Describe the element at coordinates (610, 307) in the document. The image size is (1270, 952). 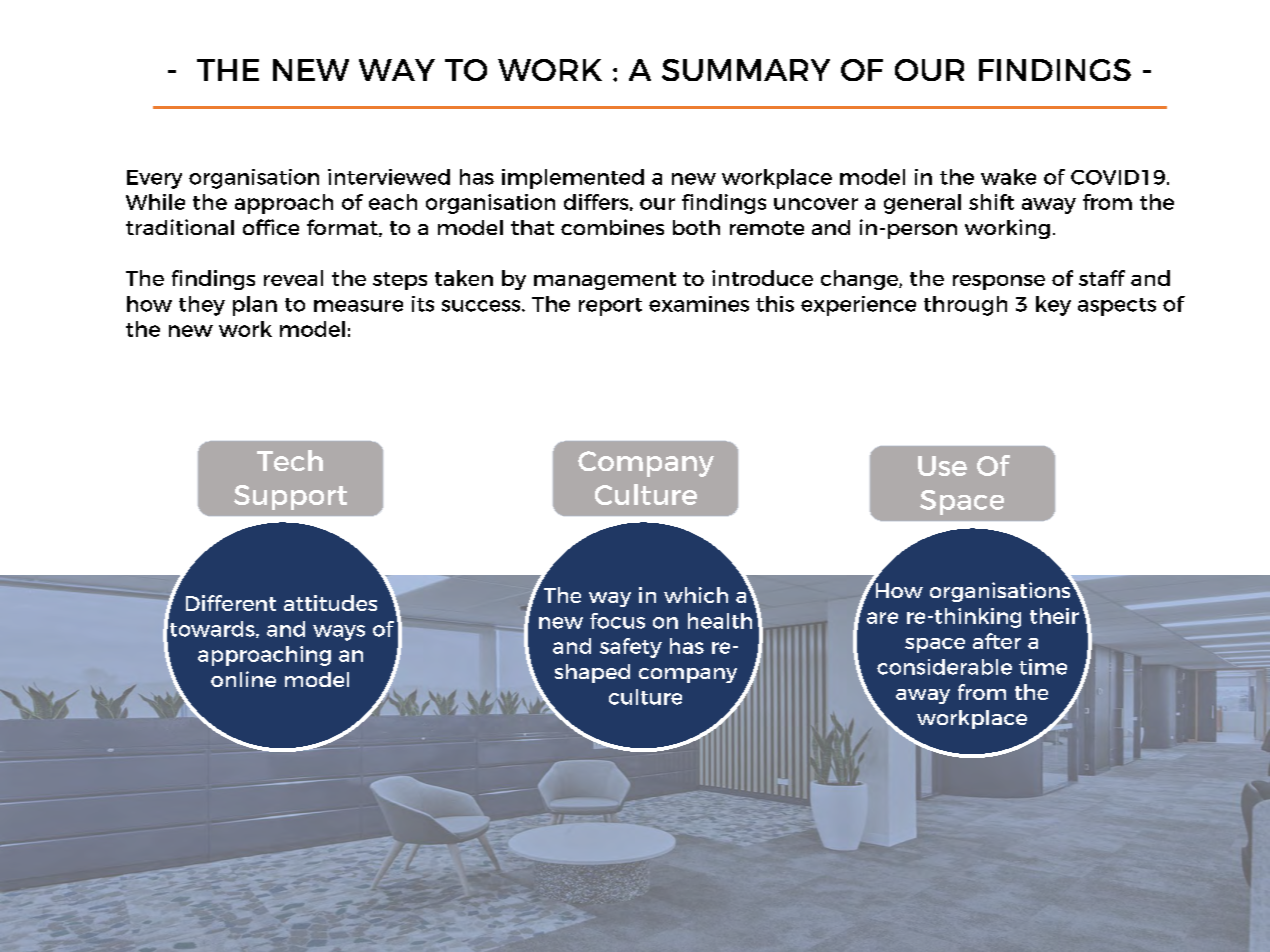
I see `report` at that location.
